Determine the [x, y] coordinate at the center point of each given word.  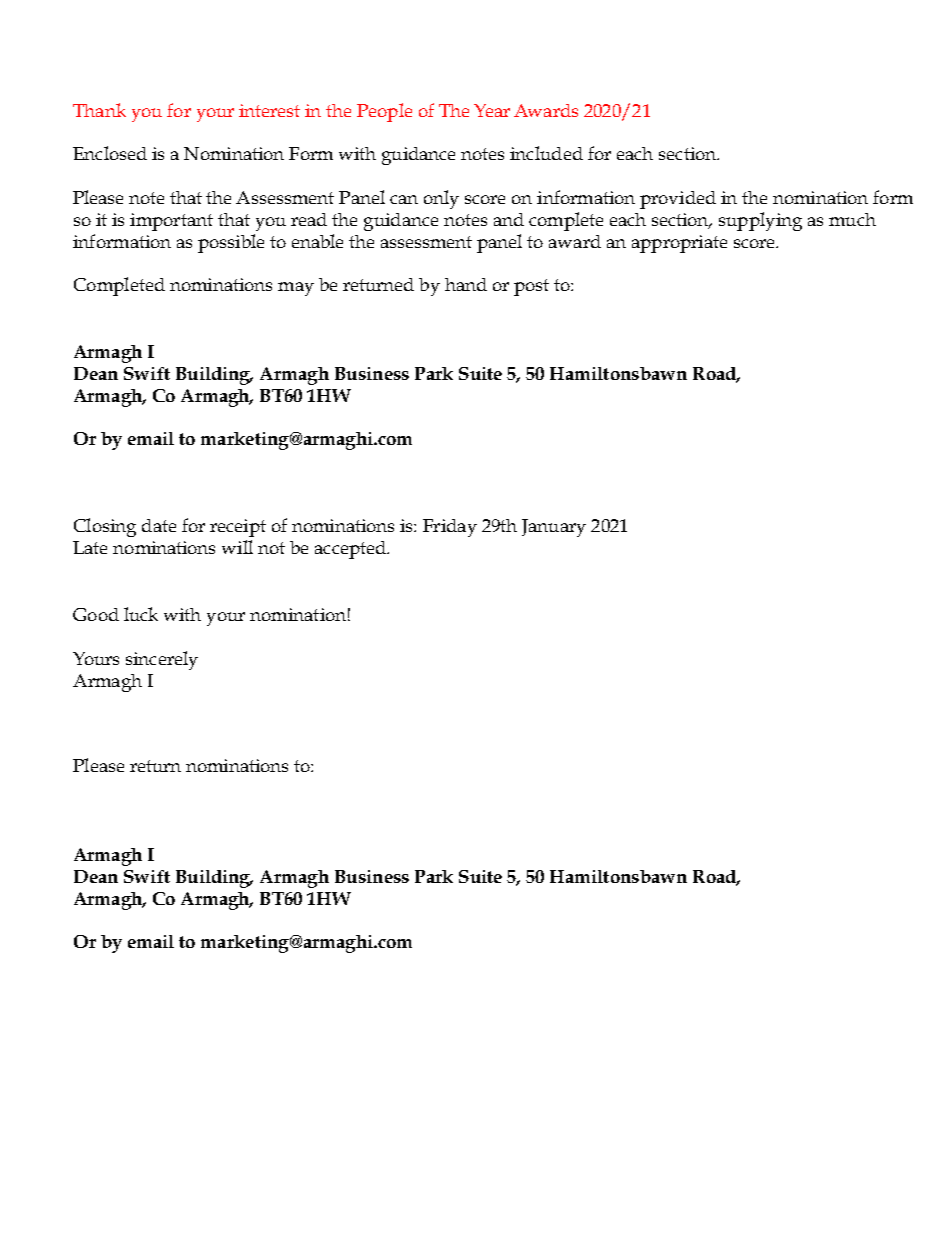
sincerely [162, 660]
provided [678, 200]
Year [492, 110]
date [159, 525]
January [554, 528]
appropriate [679, 244]
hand [466, 284]
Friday [450, 528]
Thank [99, 110]
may [296, 289]
